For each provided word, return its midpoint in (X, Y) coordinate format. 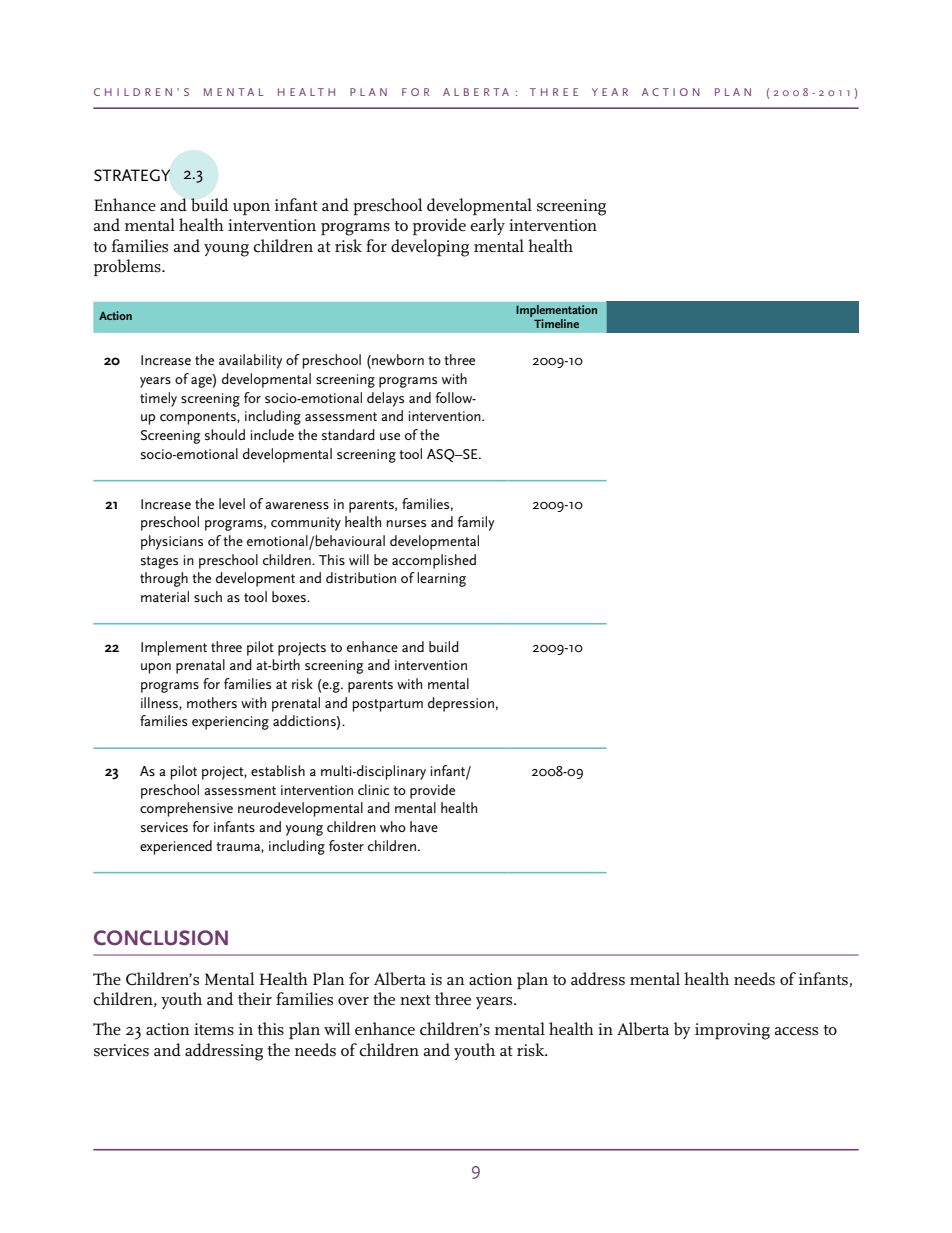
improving (732, 1031)
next (415, 1000)
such (208, 596)
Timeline (556, 323)
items (214, 1029)
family (476, 523)
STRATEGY (132, 175)
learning (441, 579)
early (487, 226)
